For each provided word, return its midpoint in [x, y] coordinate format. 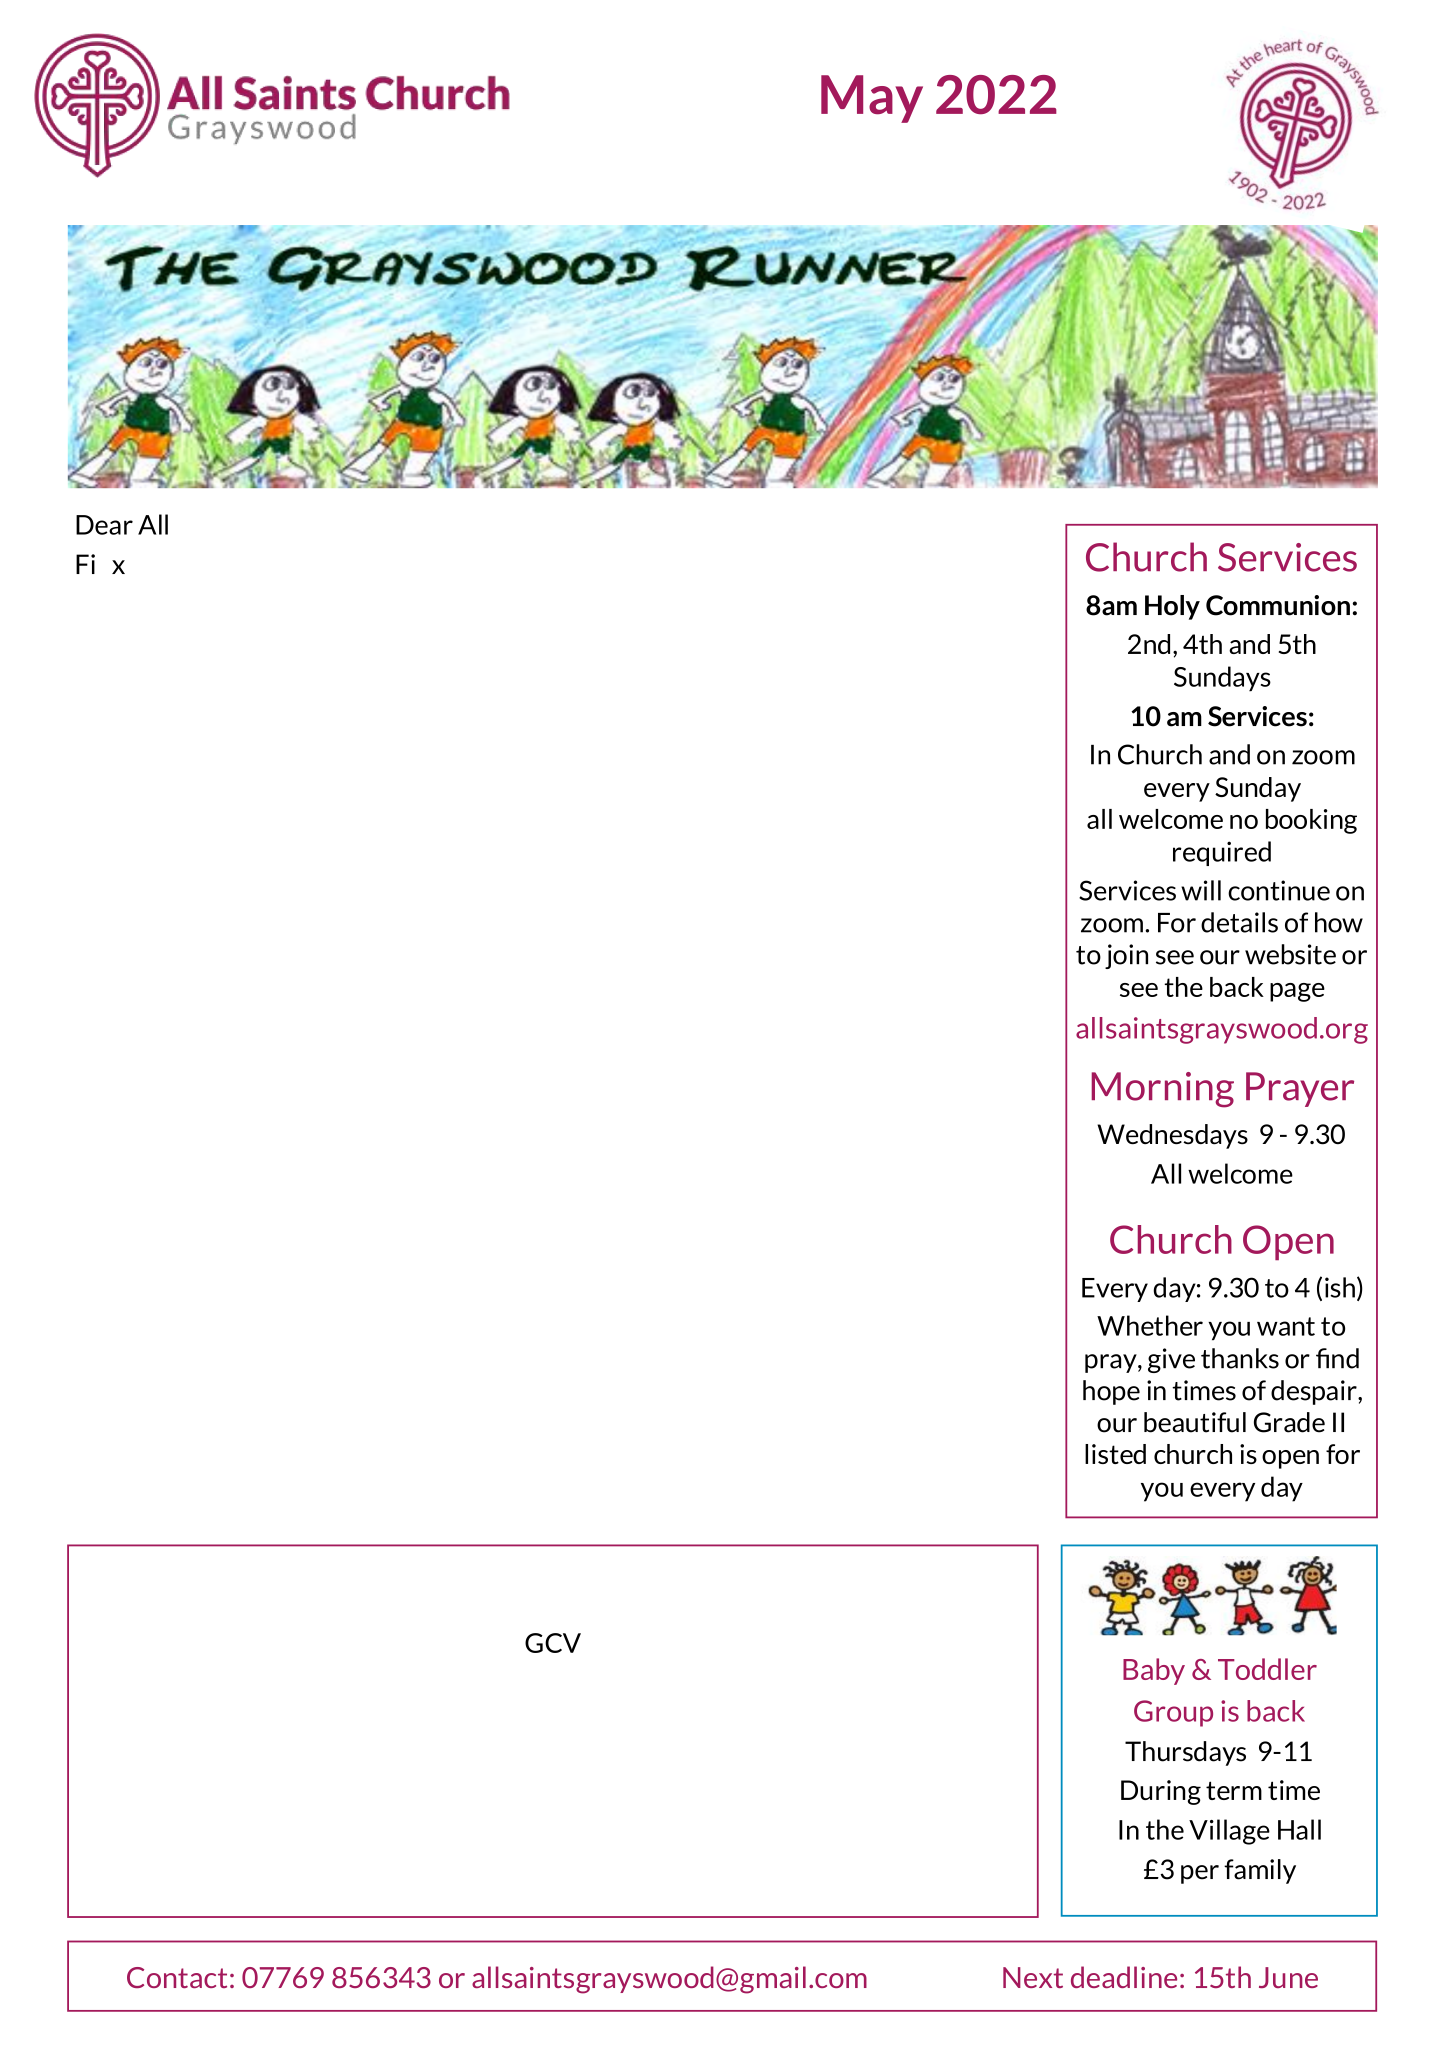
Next [1033, 1977]
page [1297, 992]
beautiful [1195, 1422]
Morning [1162, 1090]
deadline [1124, 1977]
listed [1115, 1454]
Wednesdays [1172, 1136]
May [872, 99]
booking [1311, 821]
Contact [177, 1977]
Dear [104, 525]
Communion [1278, 605]
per [1200, 1874]
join [1126, 956]
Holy [1172, 607]
